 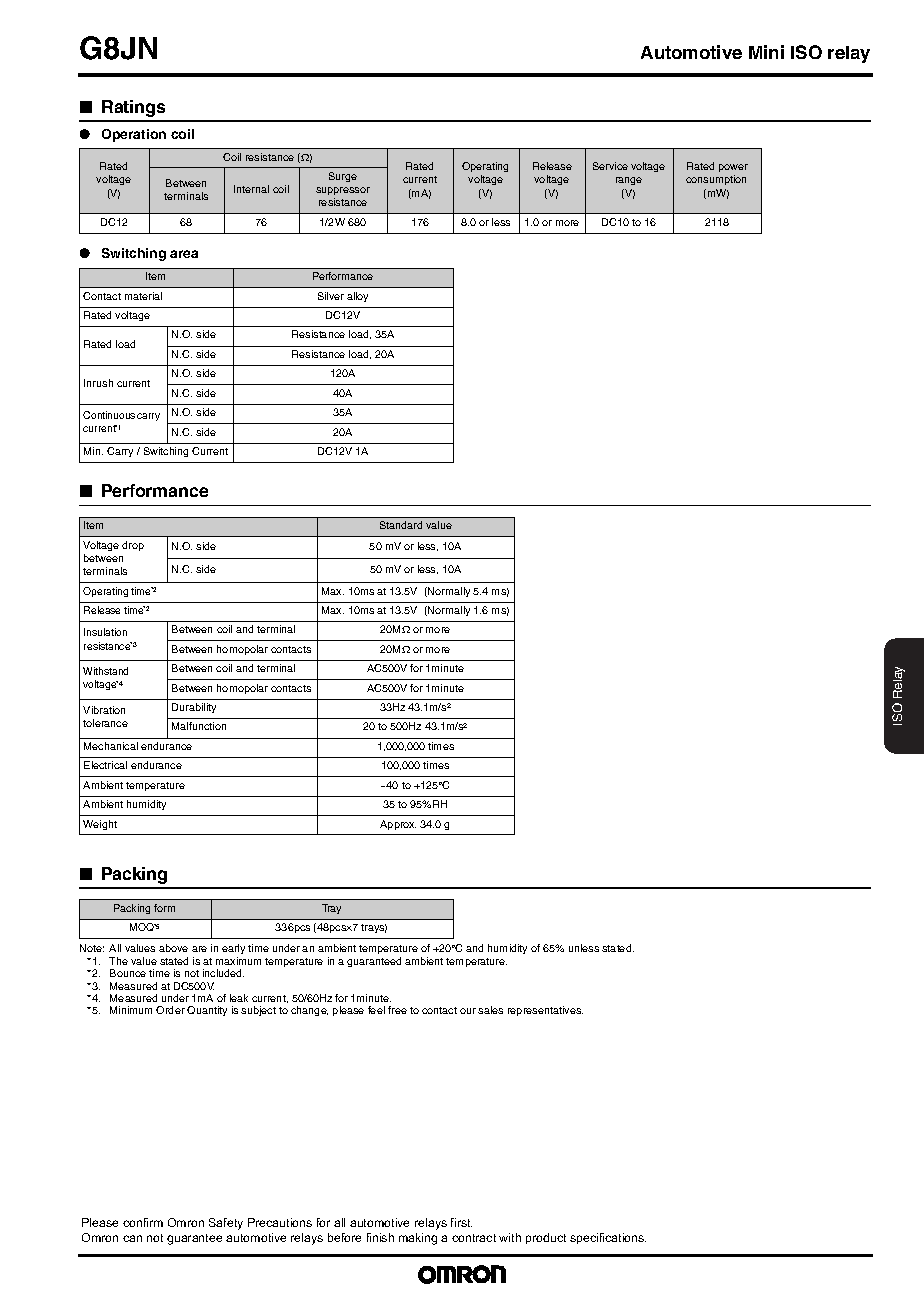 I want to click on alloy, so click(x=357, y=297).
